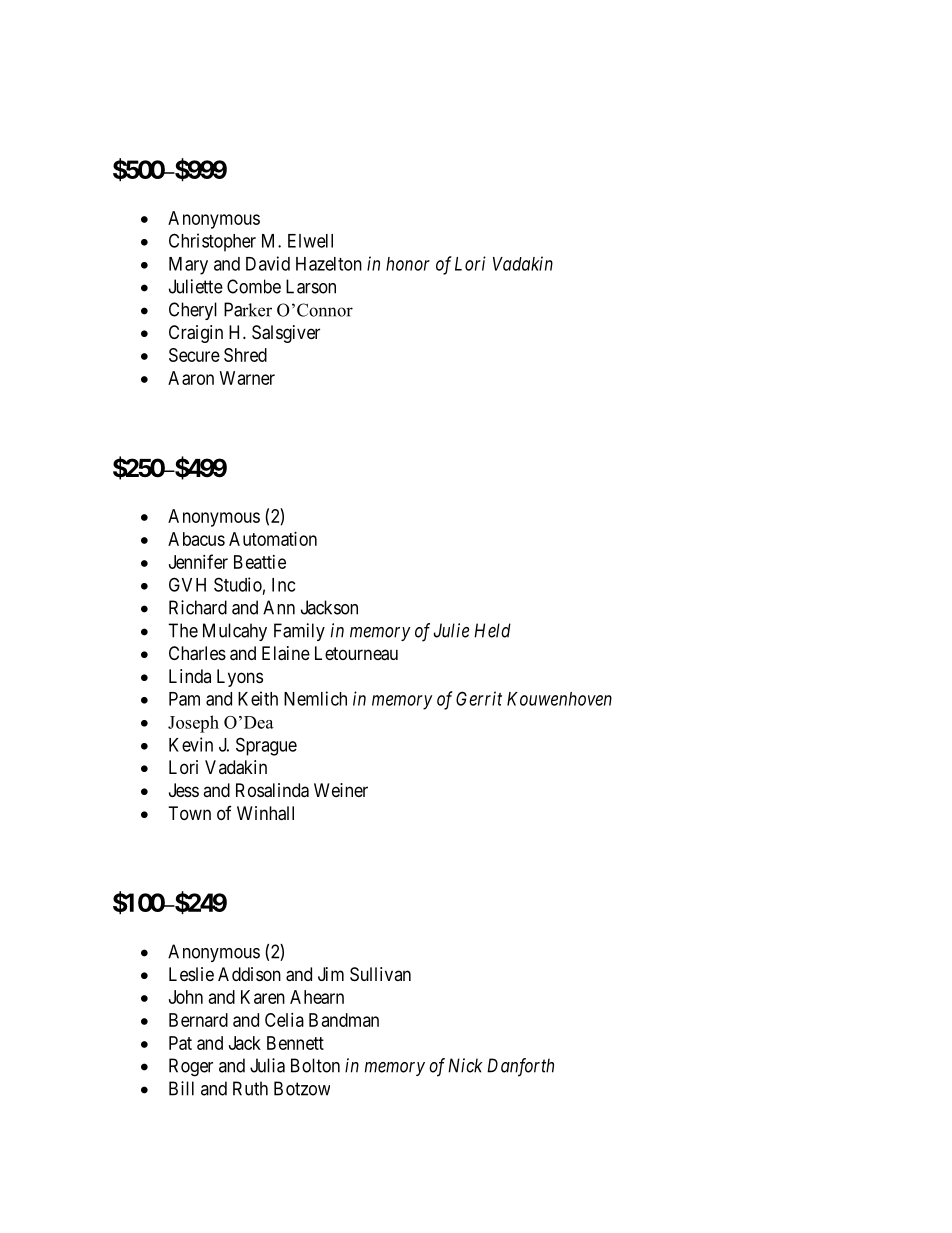 This page has width=952, height=1233. Describe the element at coordinates (196, 539) in the page. I see `Abacus` at that location.
